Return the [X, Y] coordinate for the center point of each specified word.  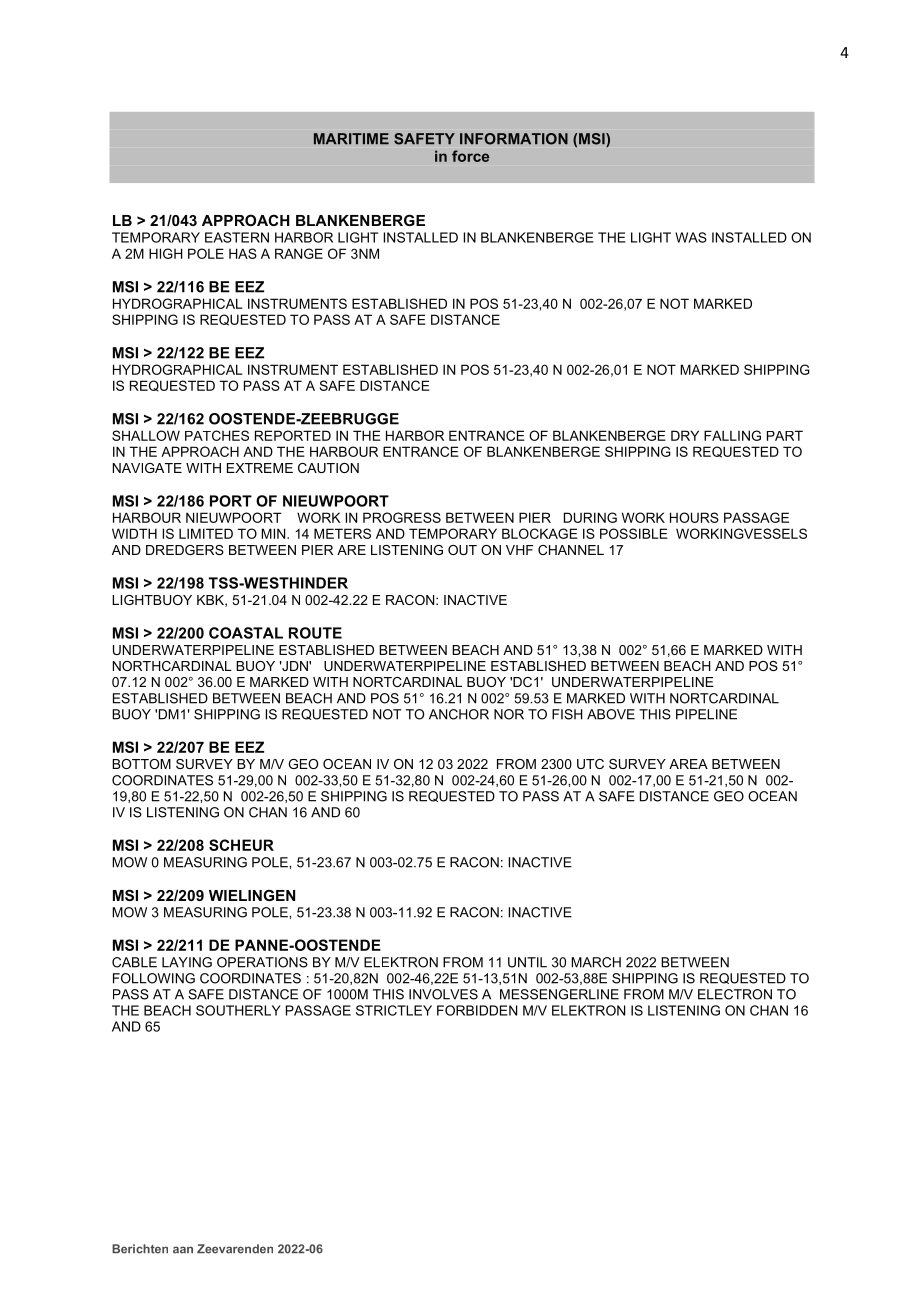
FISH [567, 714]
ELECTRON [735, 994]
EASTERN [237, 237]
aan [183, 1250]
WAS [691, 237]
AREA [688, 764]
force [470, 156]
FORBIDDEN [477, 1010]
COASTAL [246, 633]
